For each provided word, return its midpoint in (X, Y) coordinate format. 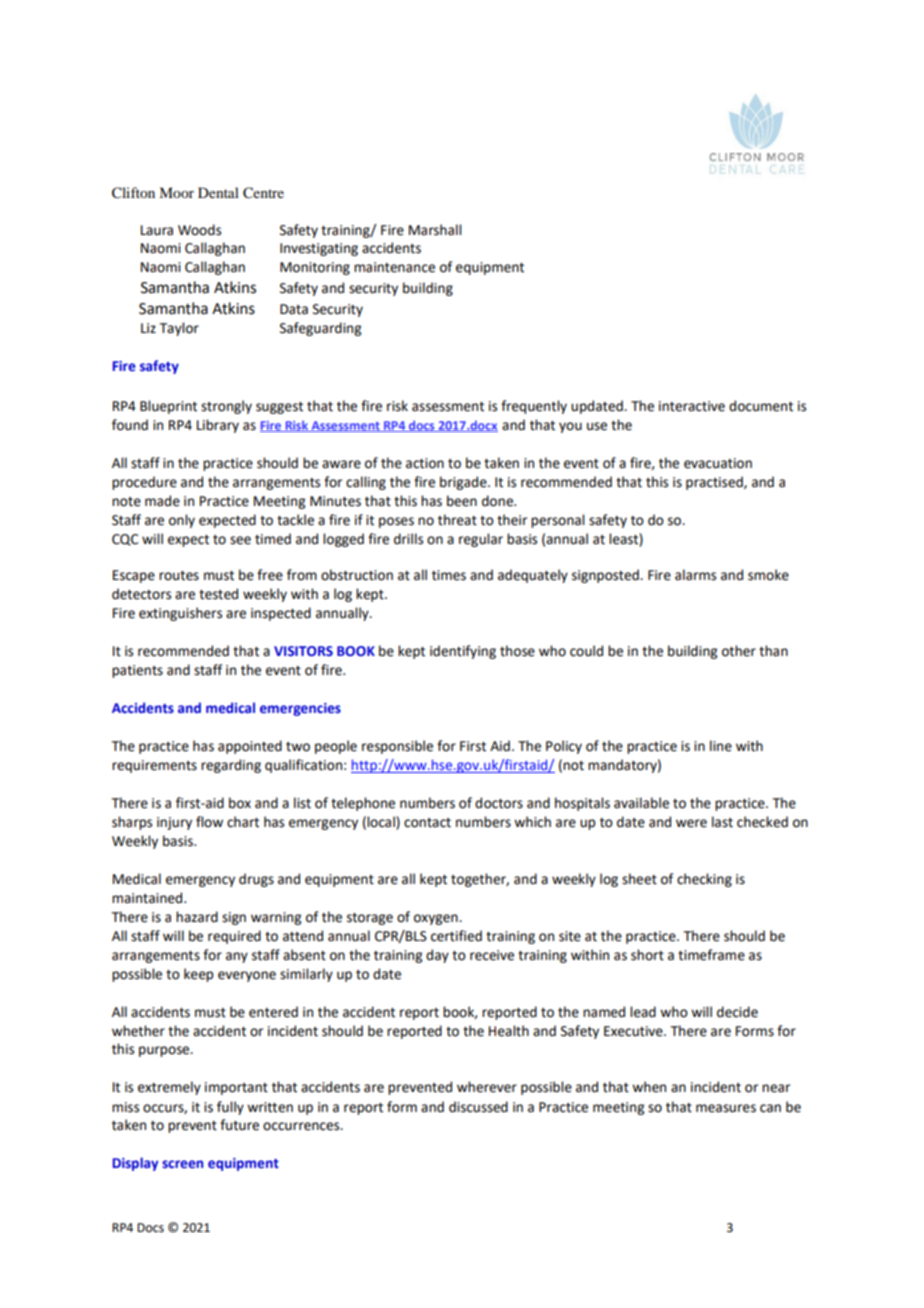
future (239, 1125)
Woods (199, 230)
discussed (478, 1107)
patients (137, 671)
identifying (463, 652)
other (739, 651)
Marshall (435, 230)
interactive (692, 406)
